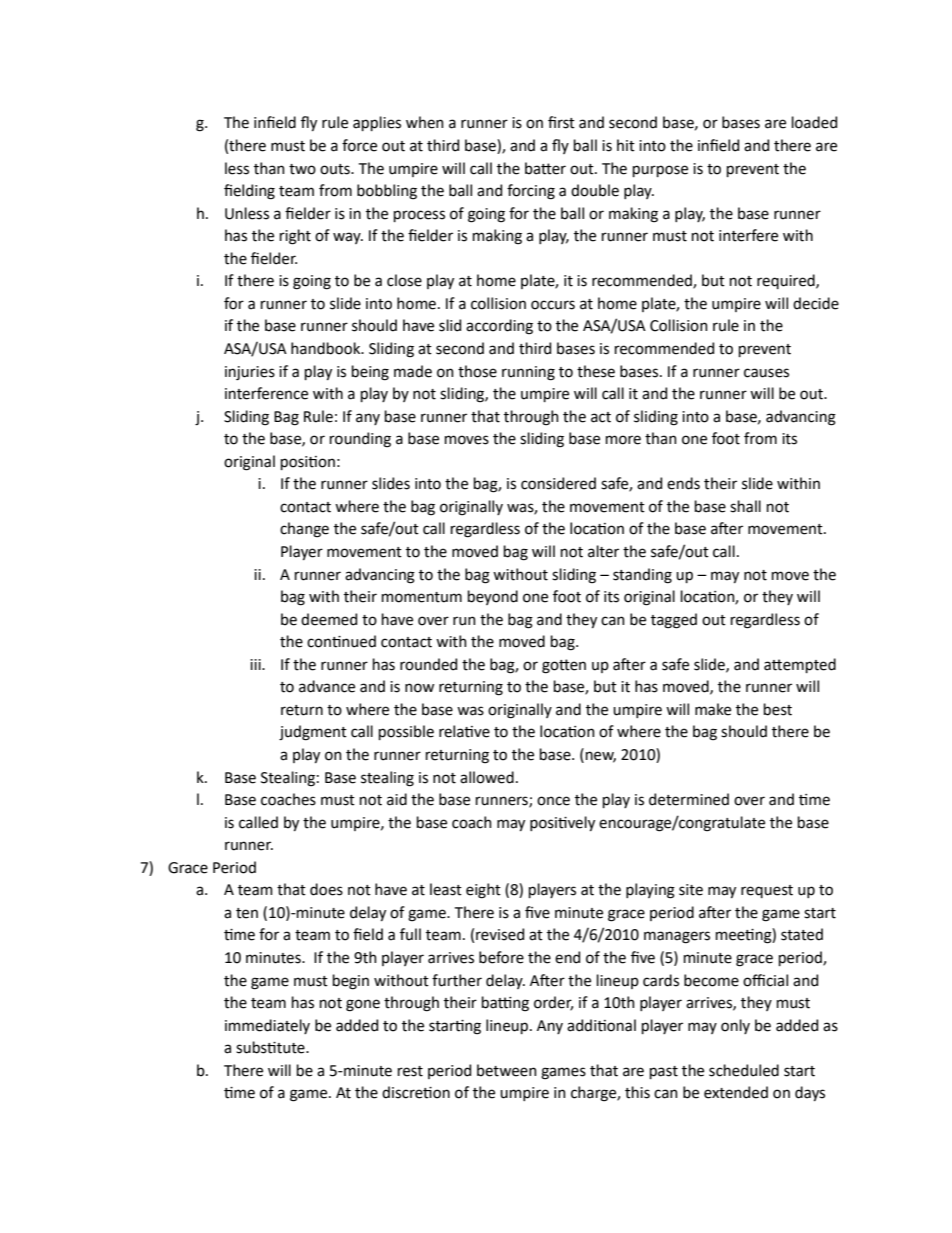 This screenshot has width=952, height=1233. Describe the element at coordinates (267, 1026) in the screenshot. I see `immediately` at that location.
